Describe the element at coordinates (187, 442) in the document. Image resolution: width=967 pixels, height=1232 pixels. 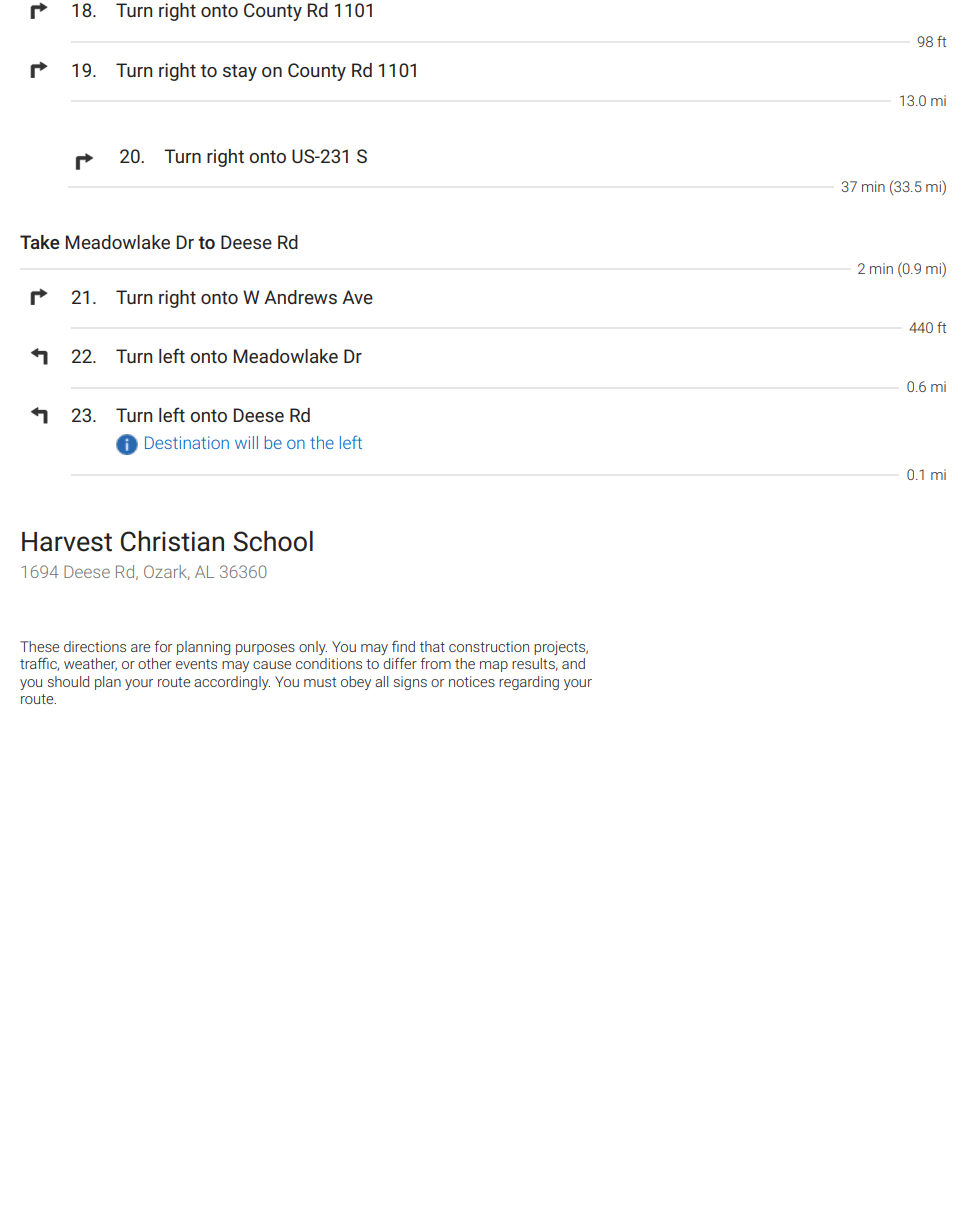
I see `Destination` at that location.
